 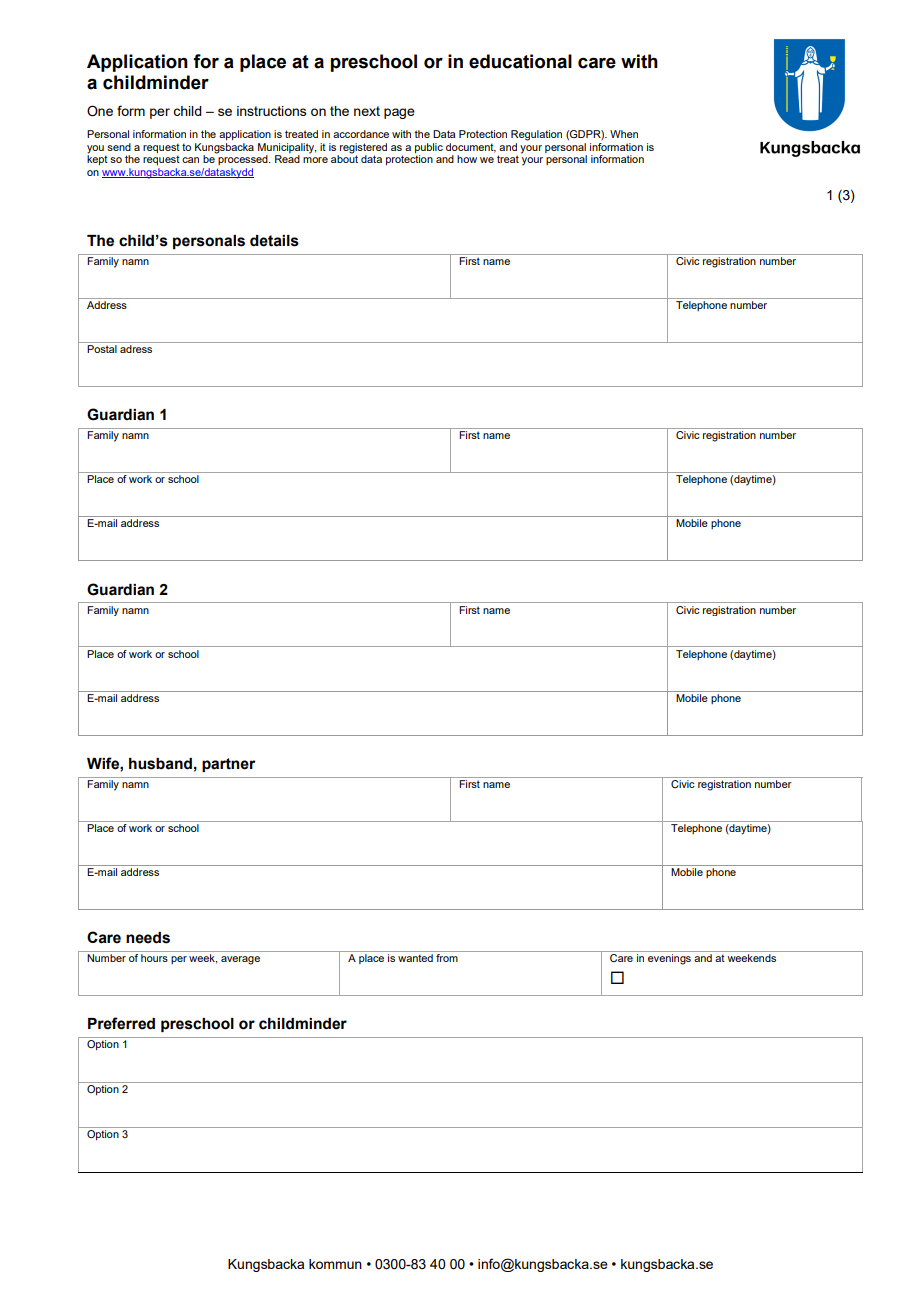 I want to click on from, so click(x=447, y=958).
